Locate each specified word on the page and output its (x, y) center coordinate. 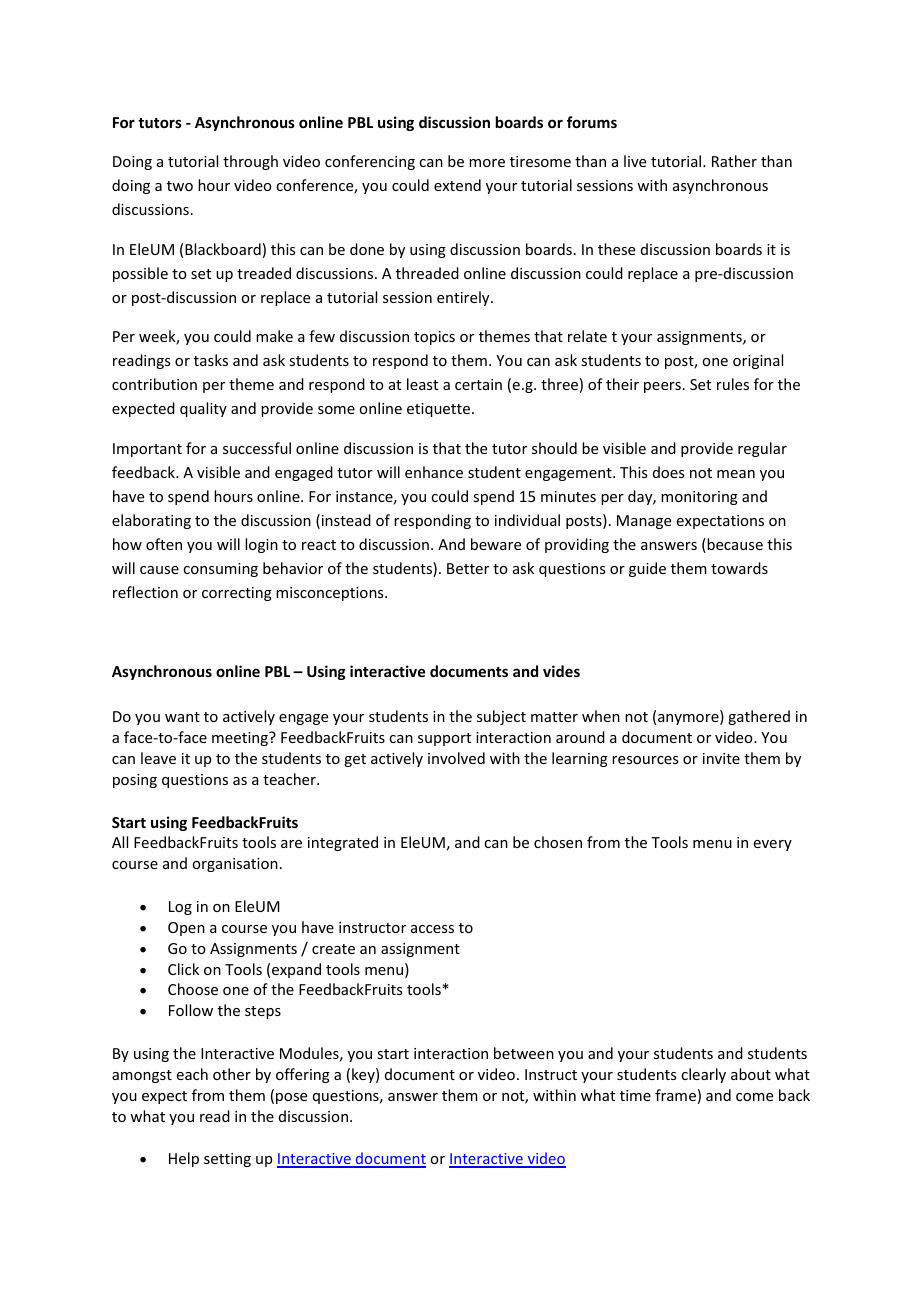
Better (468, 568)
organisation (235, 865)
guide (647, 569)
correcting (237, 594)
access (432, 929)
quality (203, 409)
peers (662, 387)
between (524, 1053)
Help (184, 1159)
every (773, 845)
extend (457, 185)
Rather (734, 161)
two (180, 186)
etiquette (440, 410)
